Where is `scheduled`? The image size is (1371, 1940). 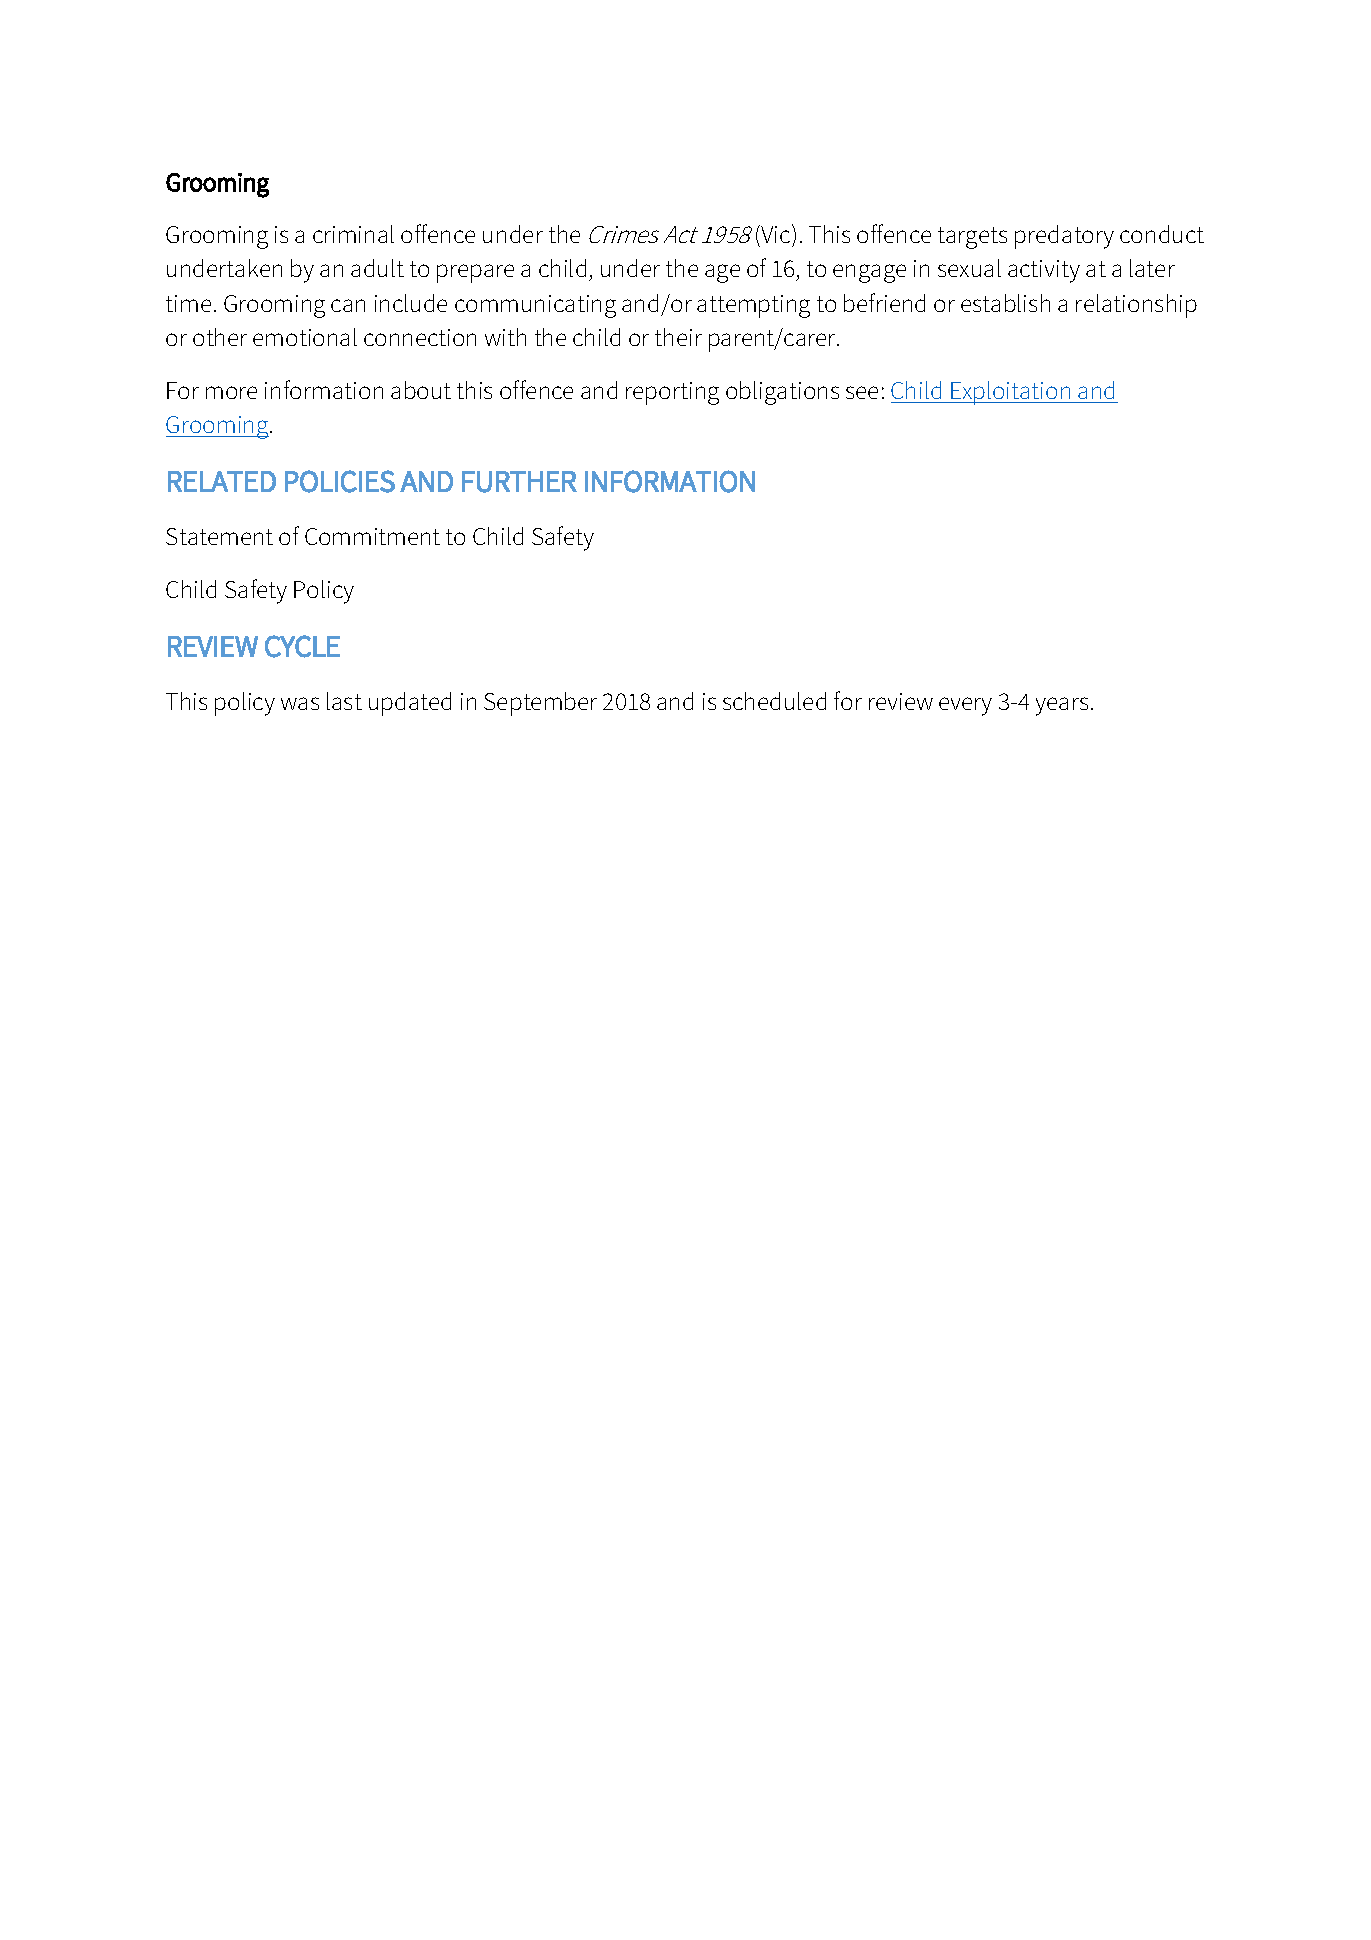 scheduled is located at coordinates (774, 701).
